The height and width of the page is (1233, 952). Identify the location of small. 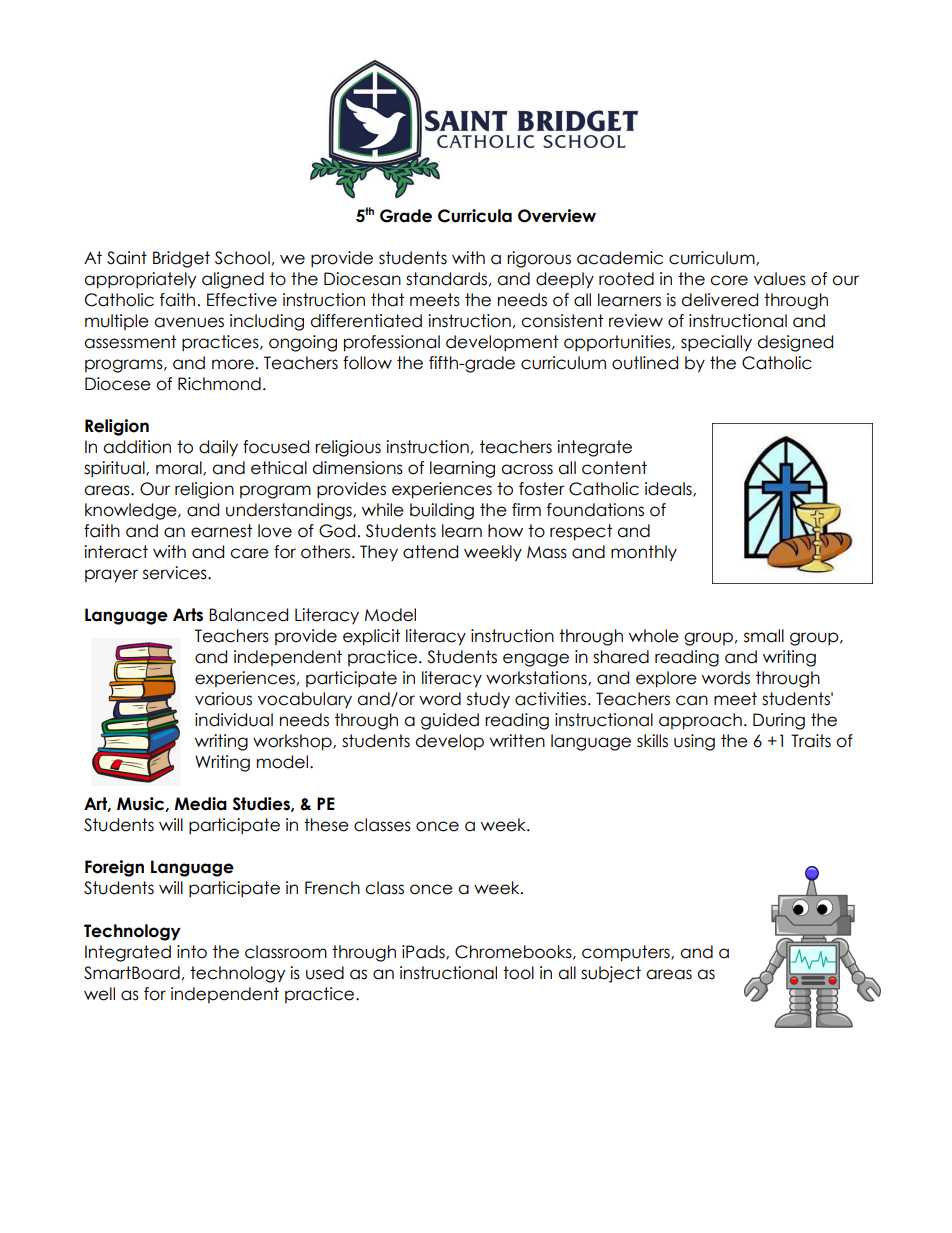
(764, 636).
